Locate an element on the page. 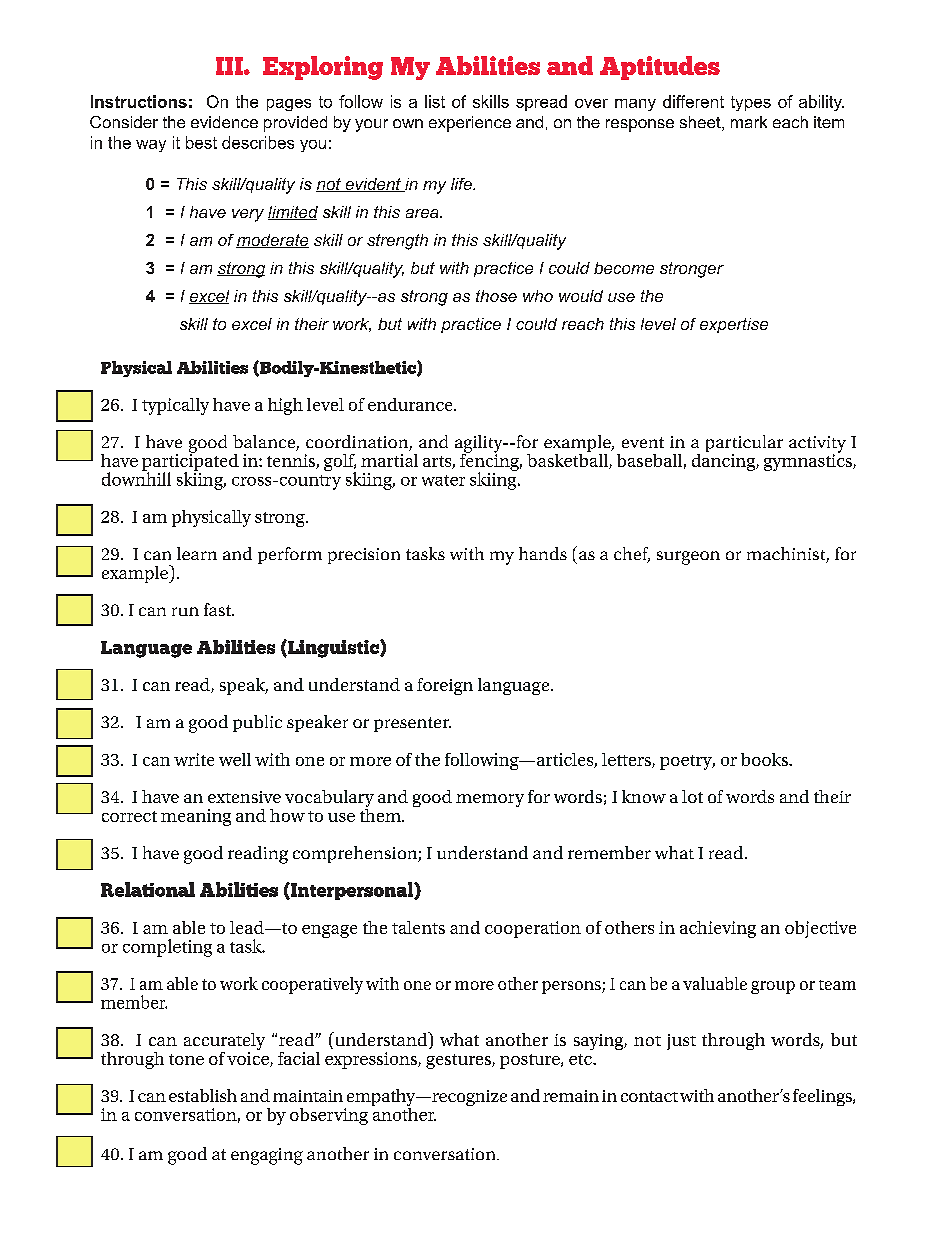 The height and width of the page is (1233, 952). typically is located at coordinates (175, 406).
